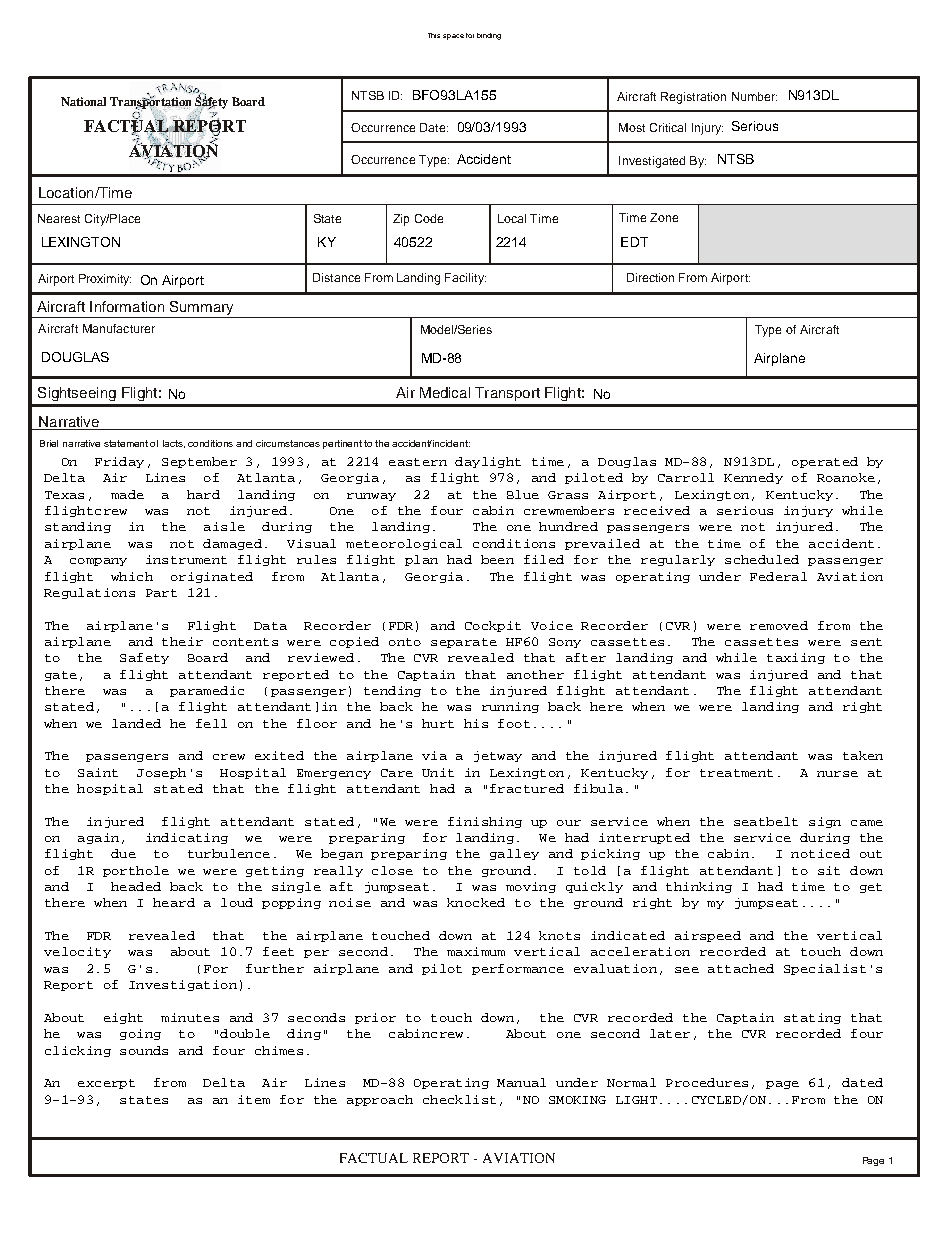 The image size is (952, 1233). I want to click on scheduled, so click(762, 559).
